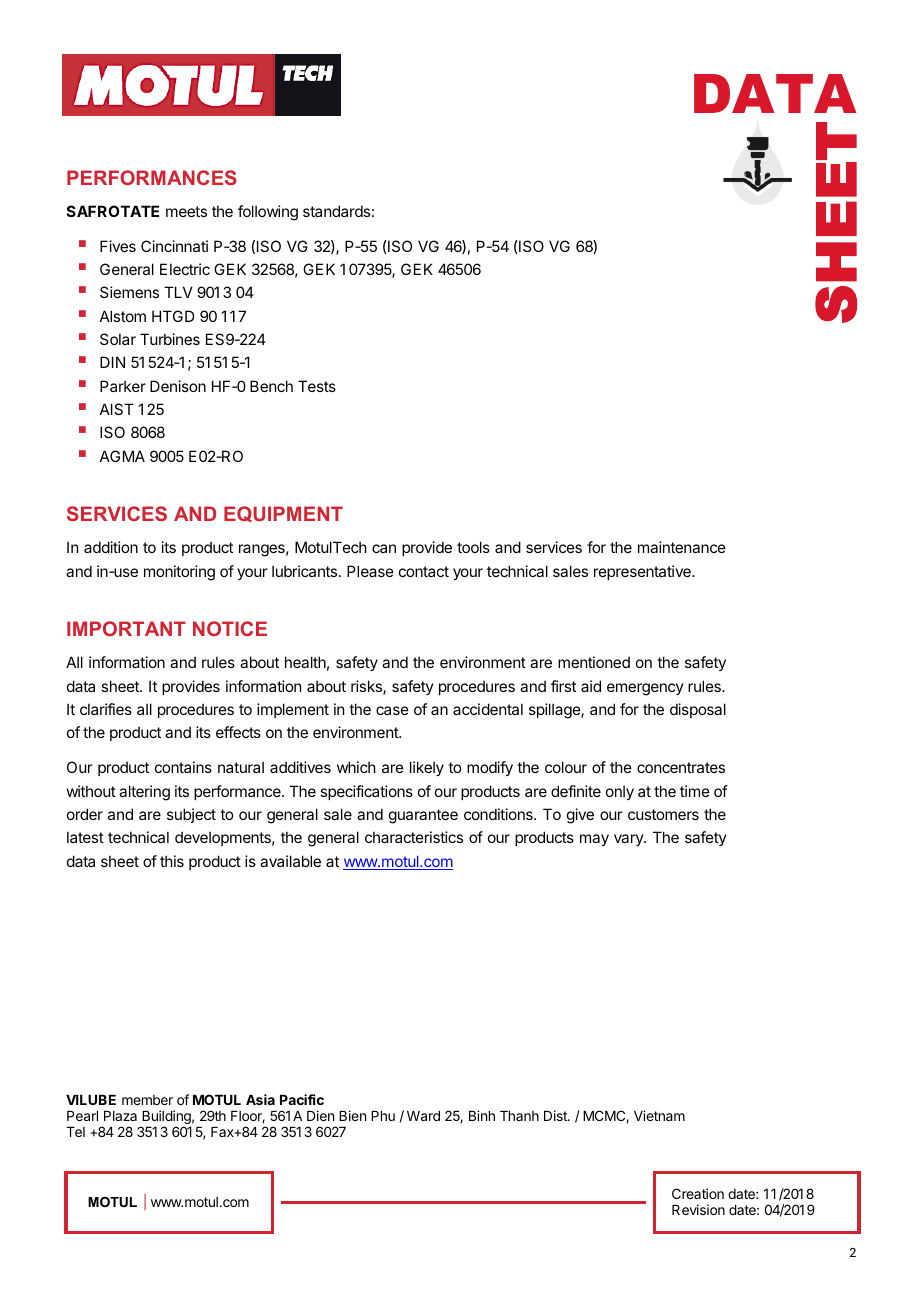  Describe the element at coordinates (174, 246) in the screenshot. I see `Cincinnati` at that location.
